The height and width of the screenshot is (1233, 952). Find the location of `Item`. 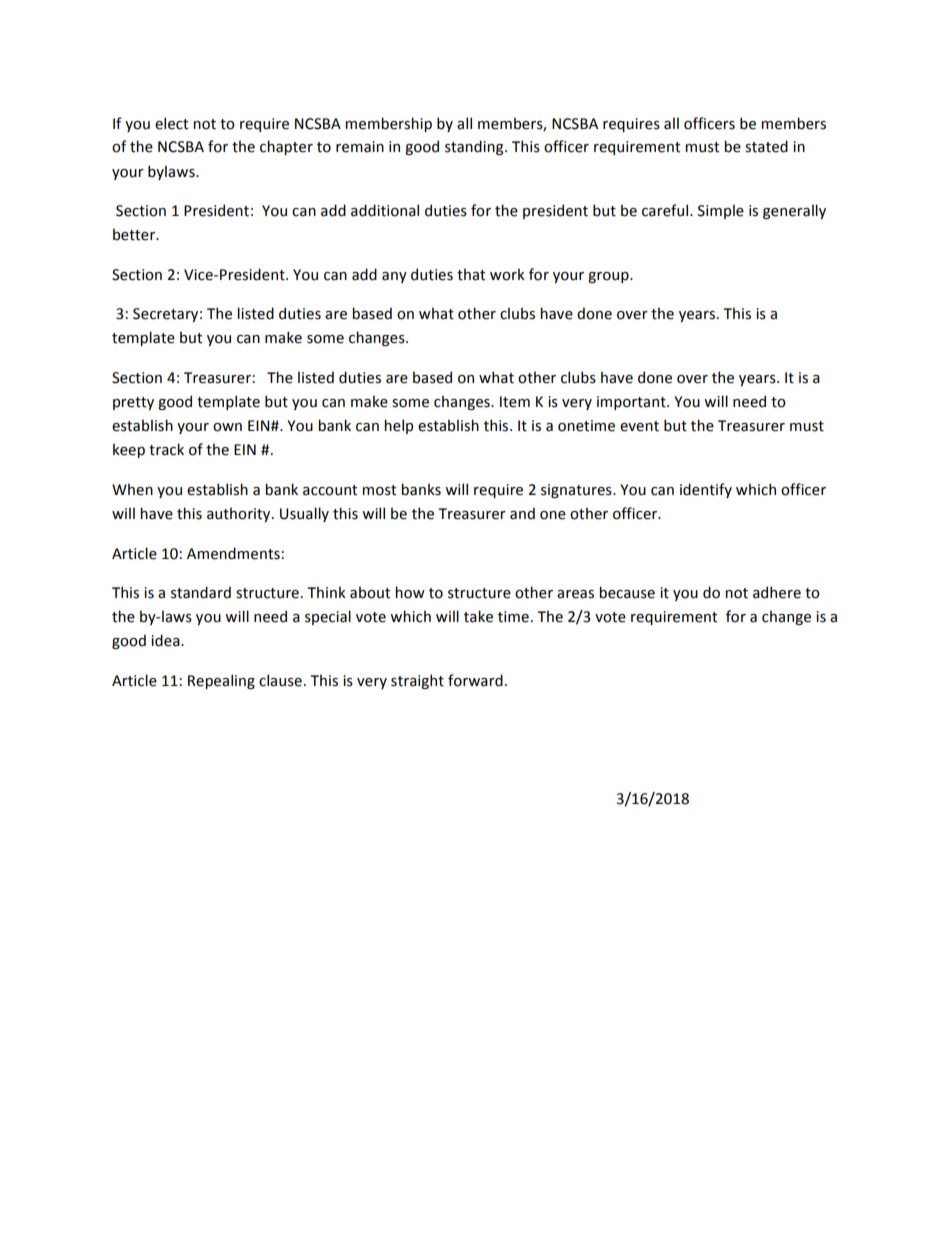

Item is located at coordinates (515, 402).
